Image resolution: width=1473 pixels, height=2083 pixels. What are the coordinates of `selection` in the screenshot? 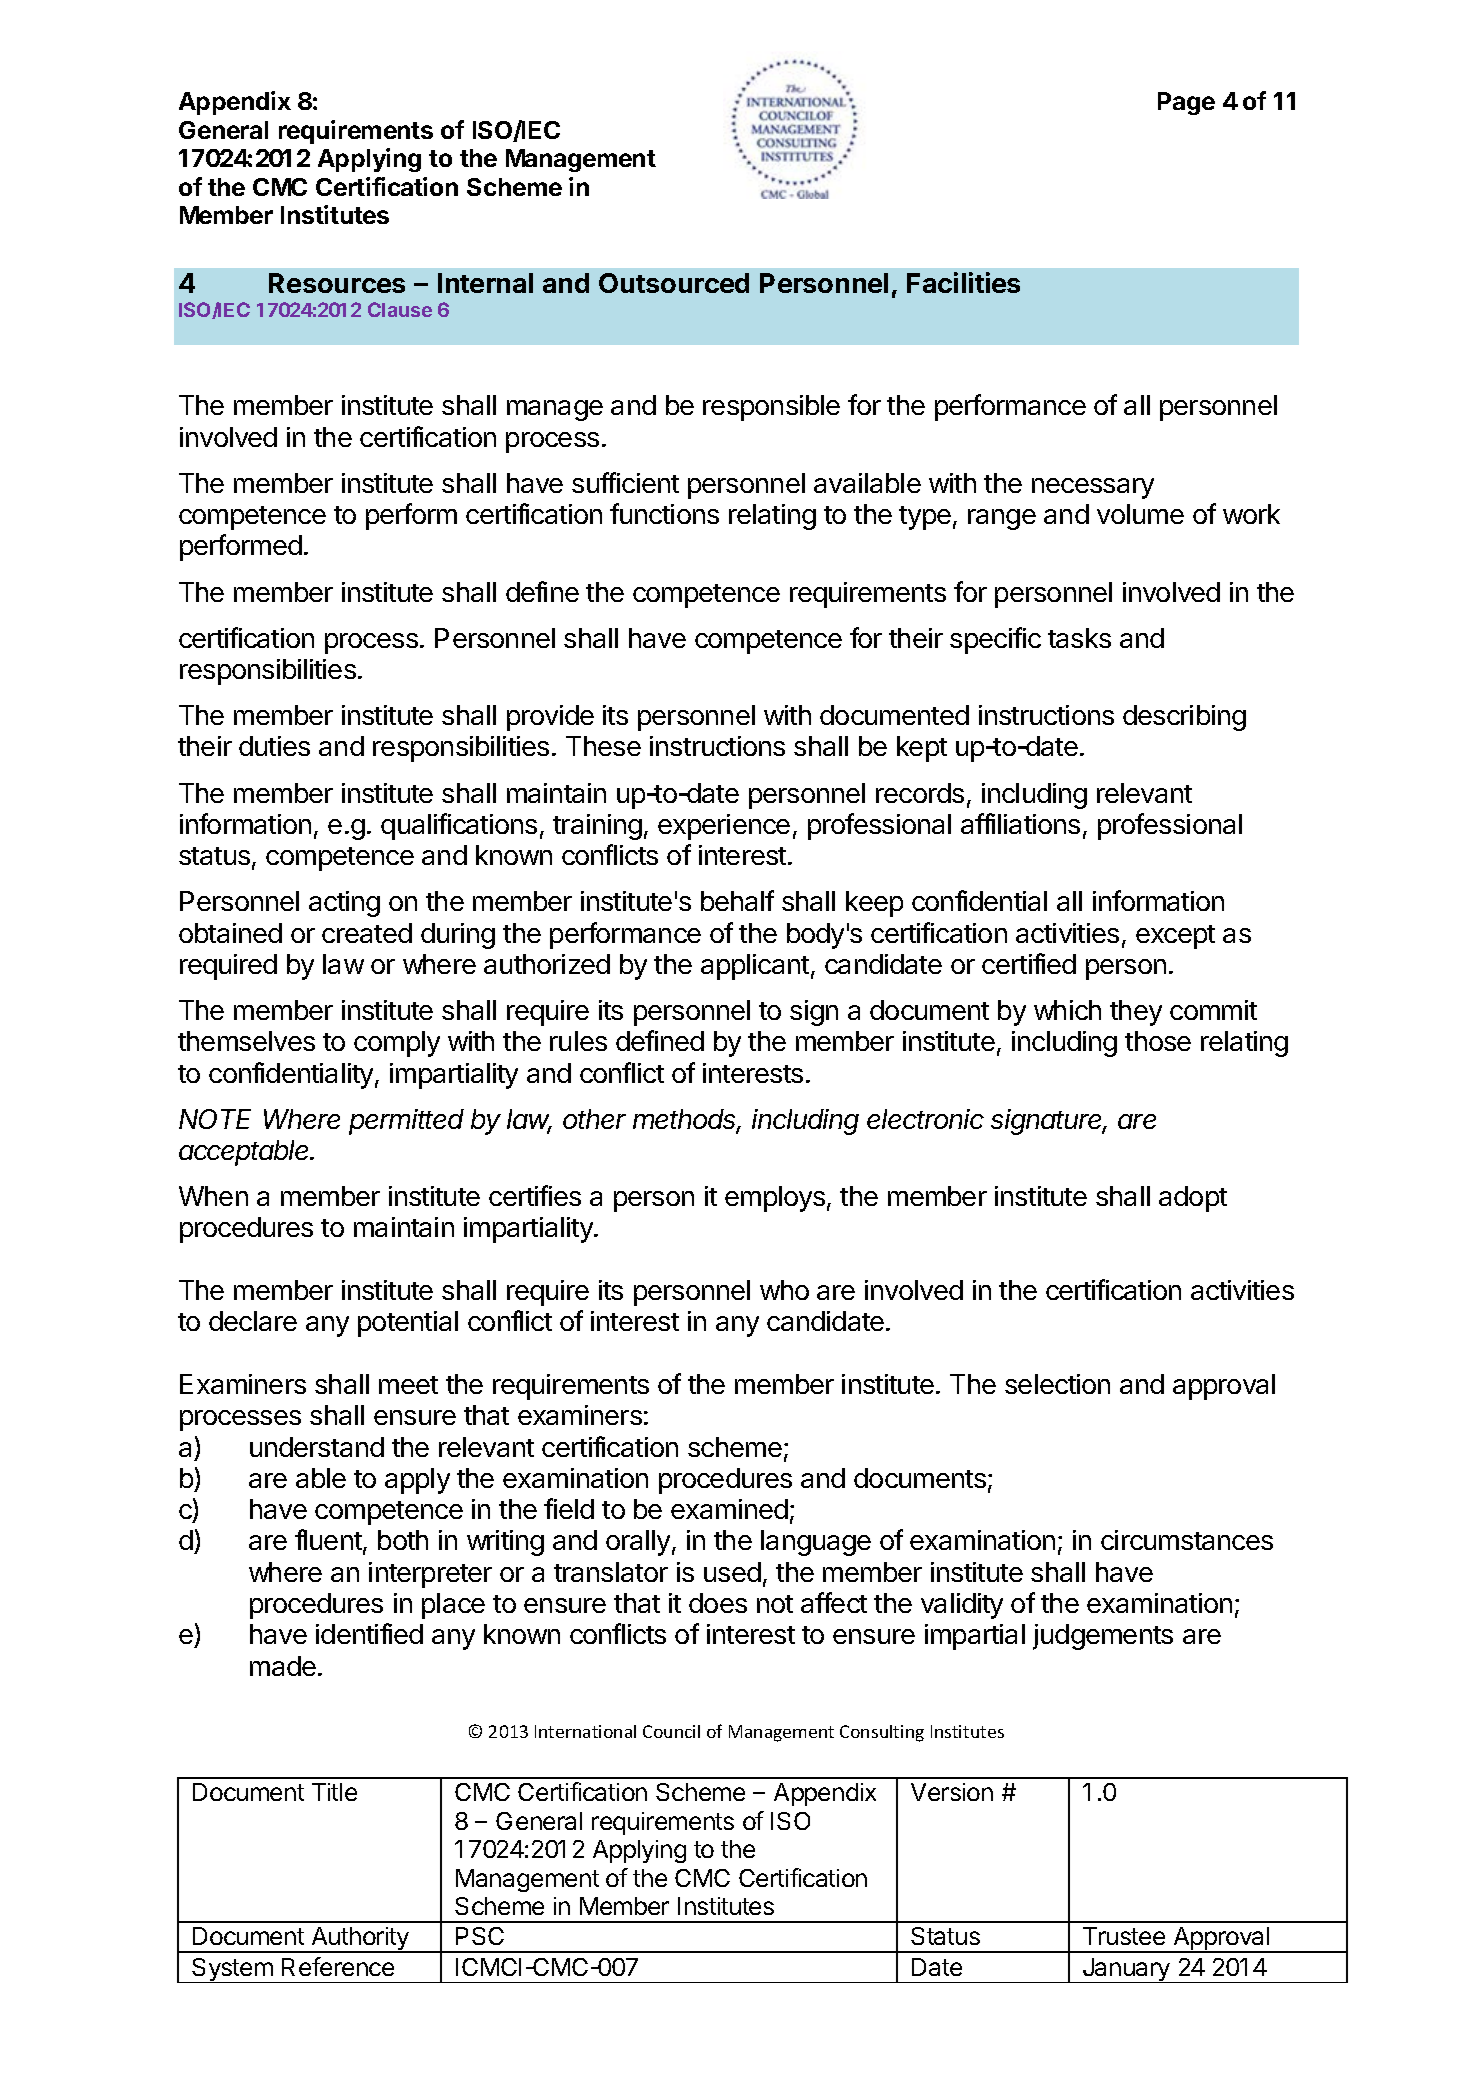 It's located at (1057, 1384).
